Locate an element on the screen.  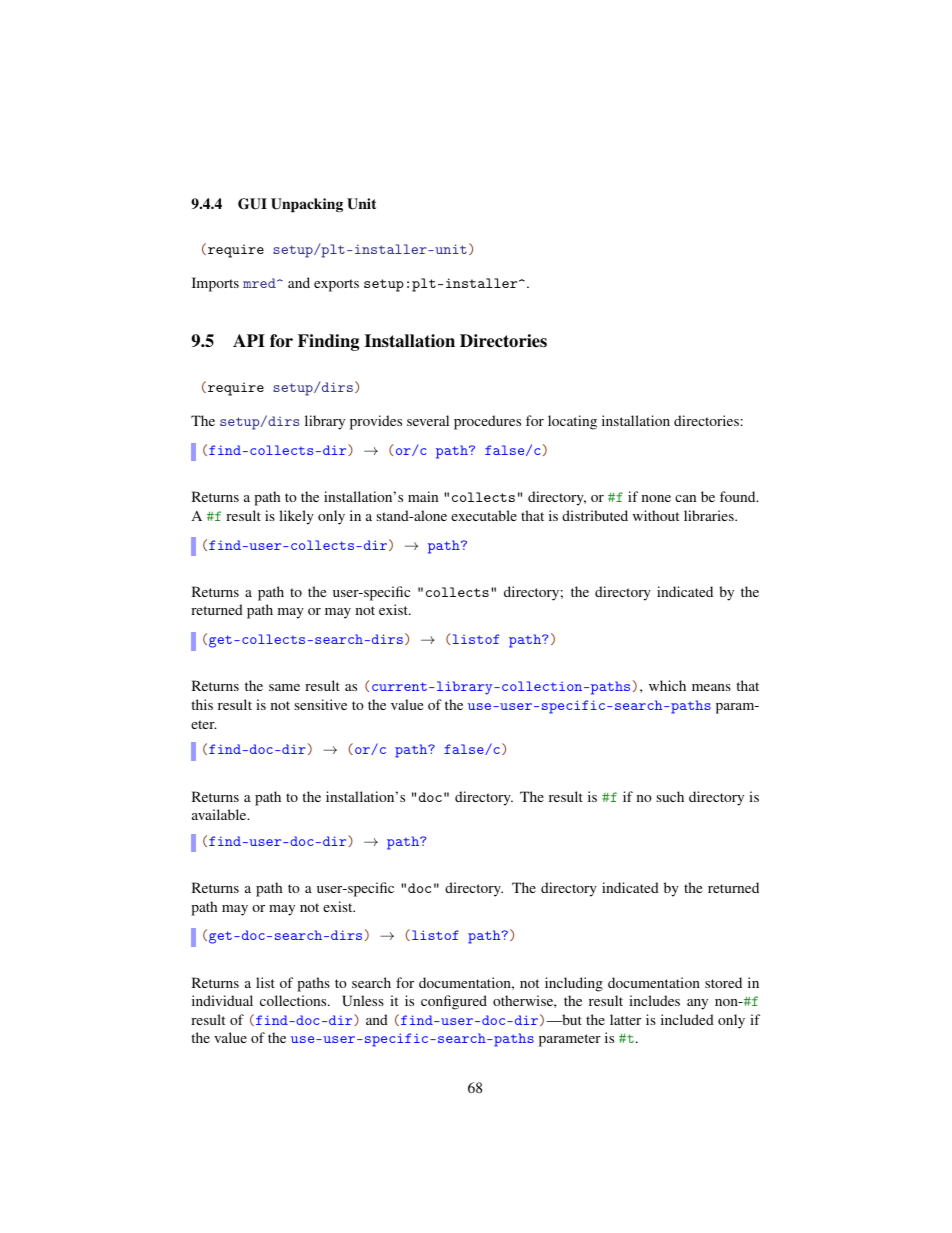
which is located at coordinates (667, 685).
